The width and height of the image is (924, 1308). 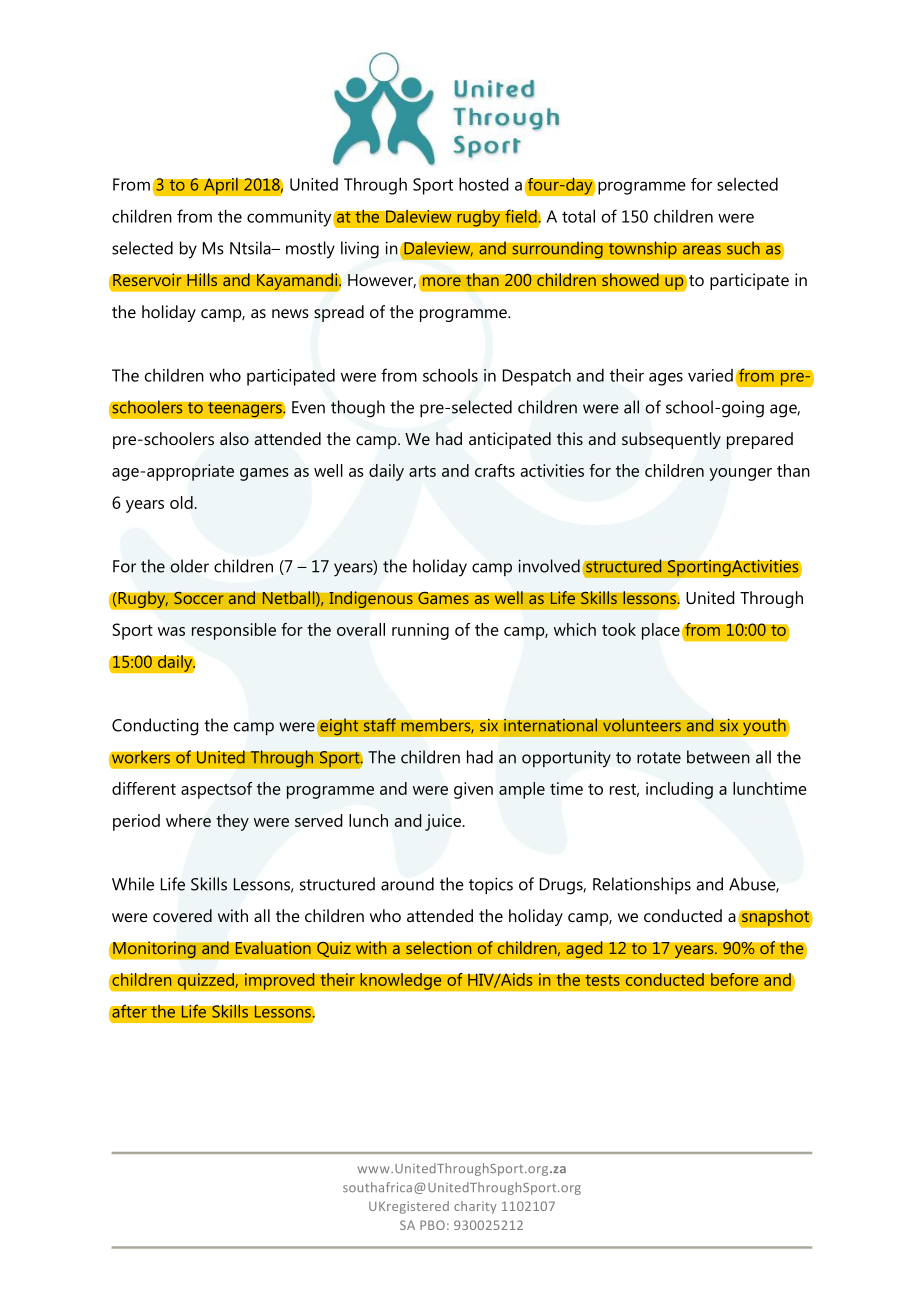 I want to click on rotate, so click(x=659, y=758).
